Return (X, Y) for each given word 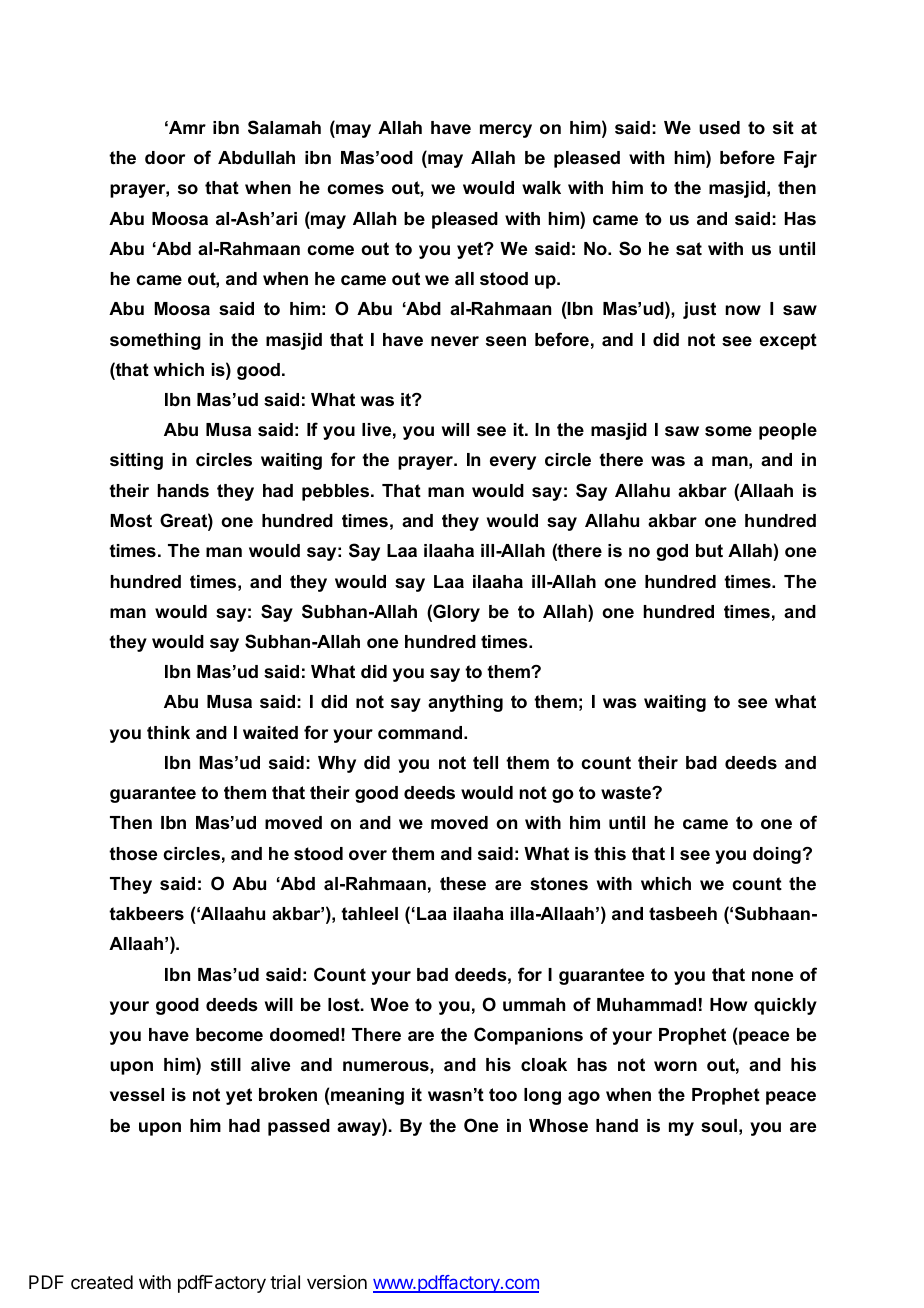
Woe (389, 1005)
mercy (506, 131)
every (513, 463)
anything (465, 703)
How (728, 1004)
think (168, 732)
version (337, 1282)
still (226, 1065)
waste (627, 793)
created (102, 1282)
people (788, 431)
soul (719, 1125)
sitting (136, 461)
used (719, 128)
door (165, 157)
